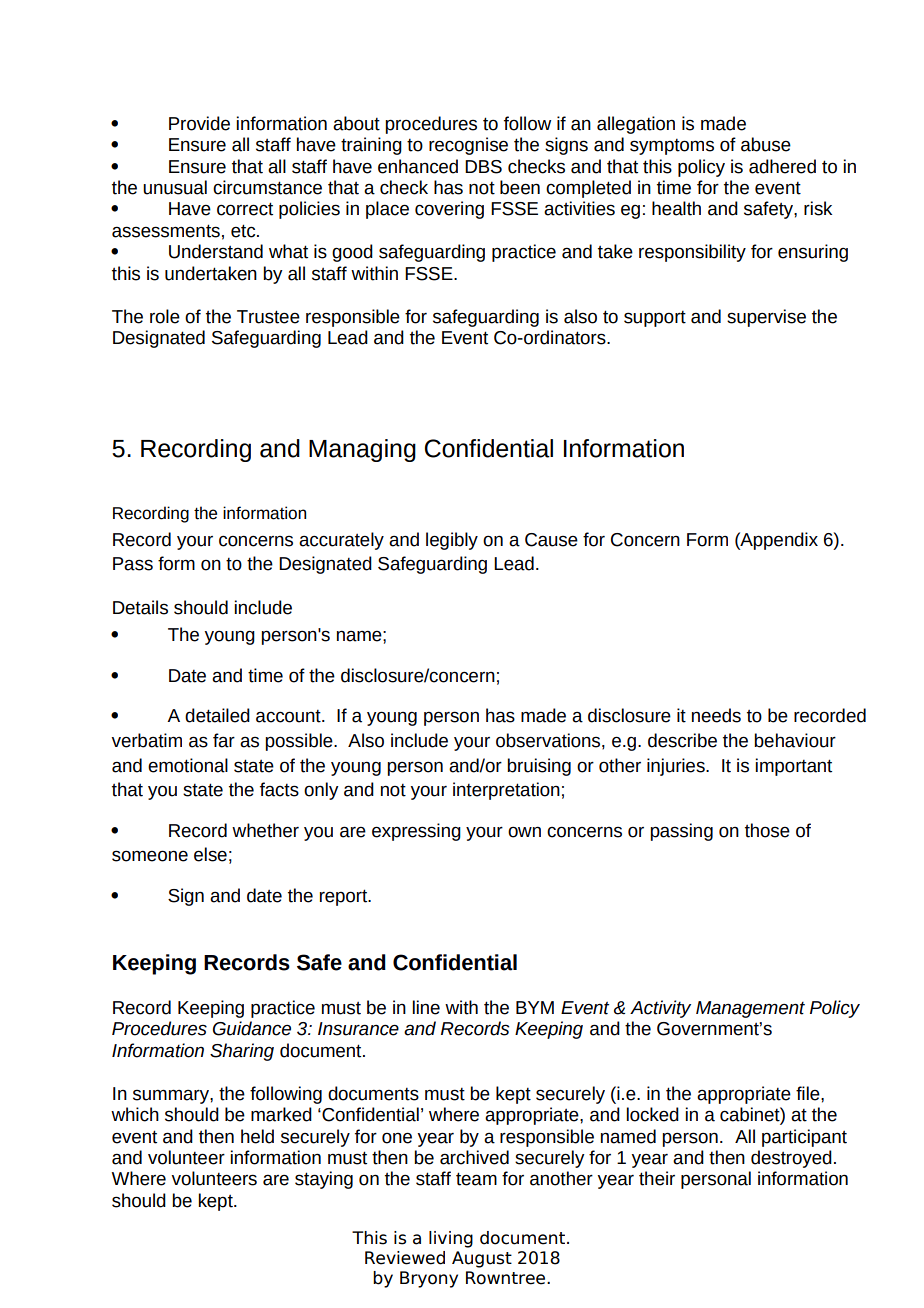 This screenshot has width=924, height=1308. Describe the element at coordinates (482, 1259) in the screenshot. I see `August` at that location.
